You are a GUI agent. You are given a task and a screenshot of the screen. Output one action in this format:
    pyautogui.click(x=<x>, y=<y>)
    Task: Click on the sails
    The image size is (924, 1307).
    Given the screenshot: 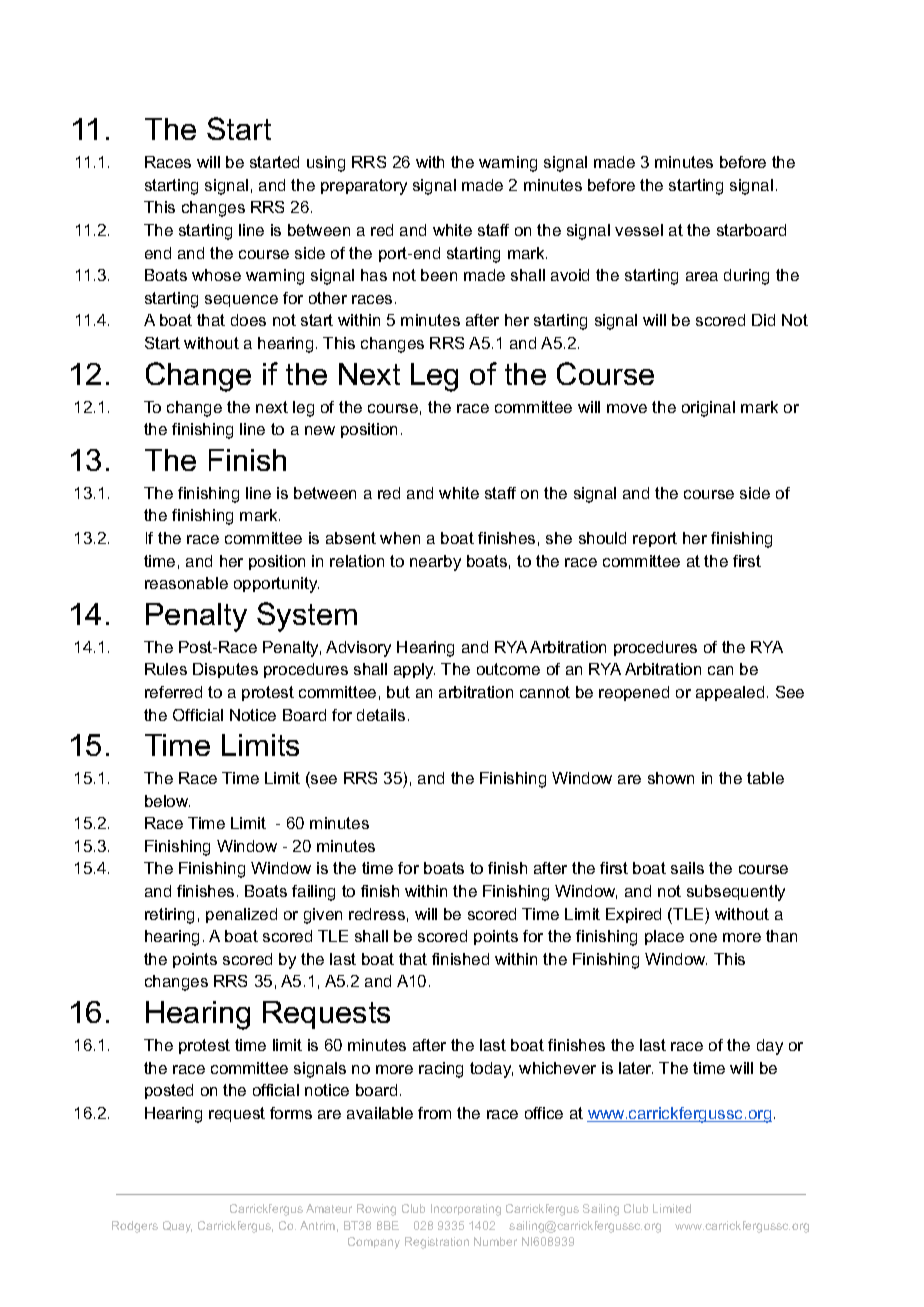 What is the action you would take?
    pyautogui.click(x=687, y=868)
